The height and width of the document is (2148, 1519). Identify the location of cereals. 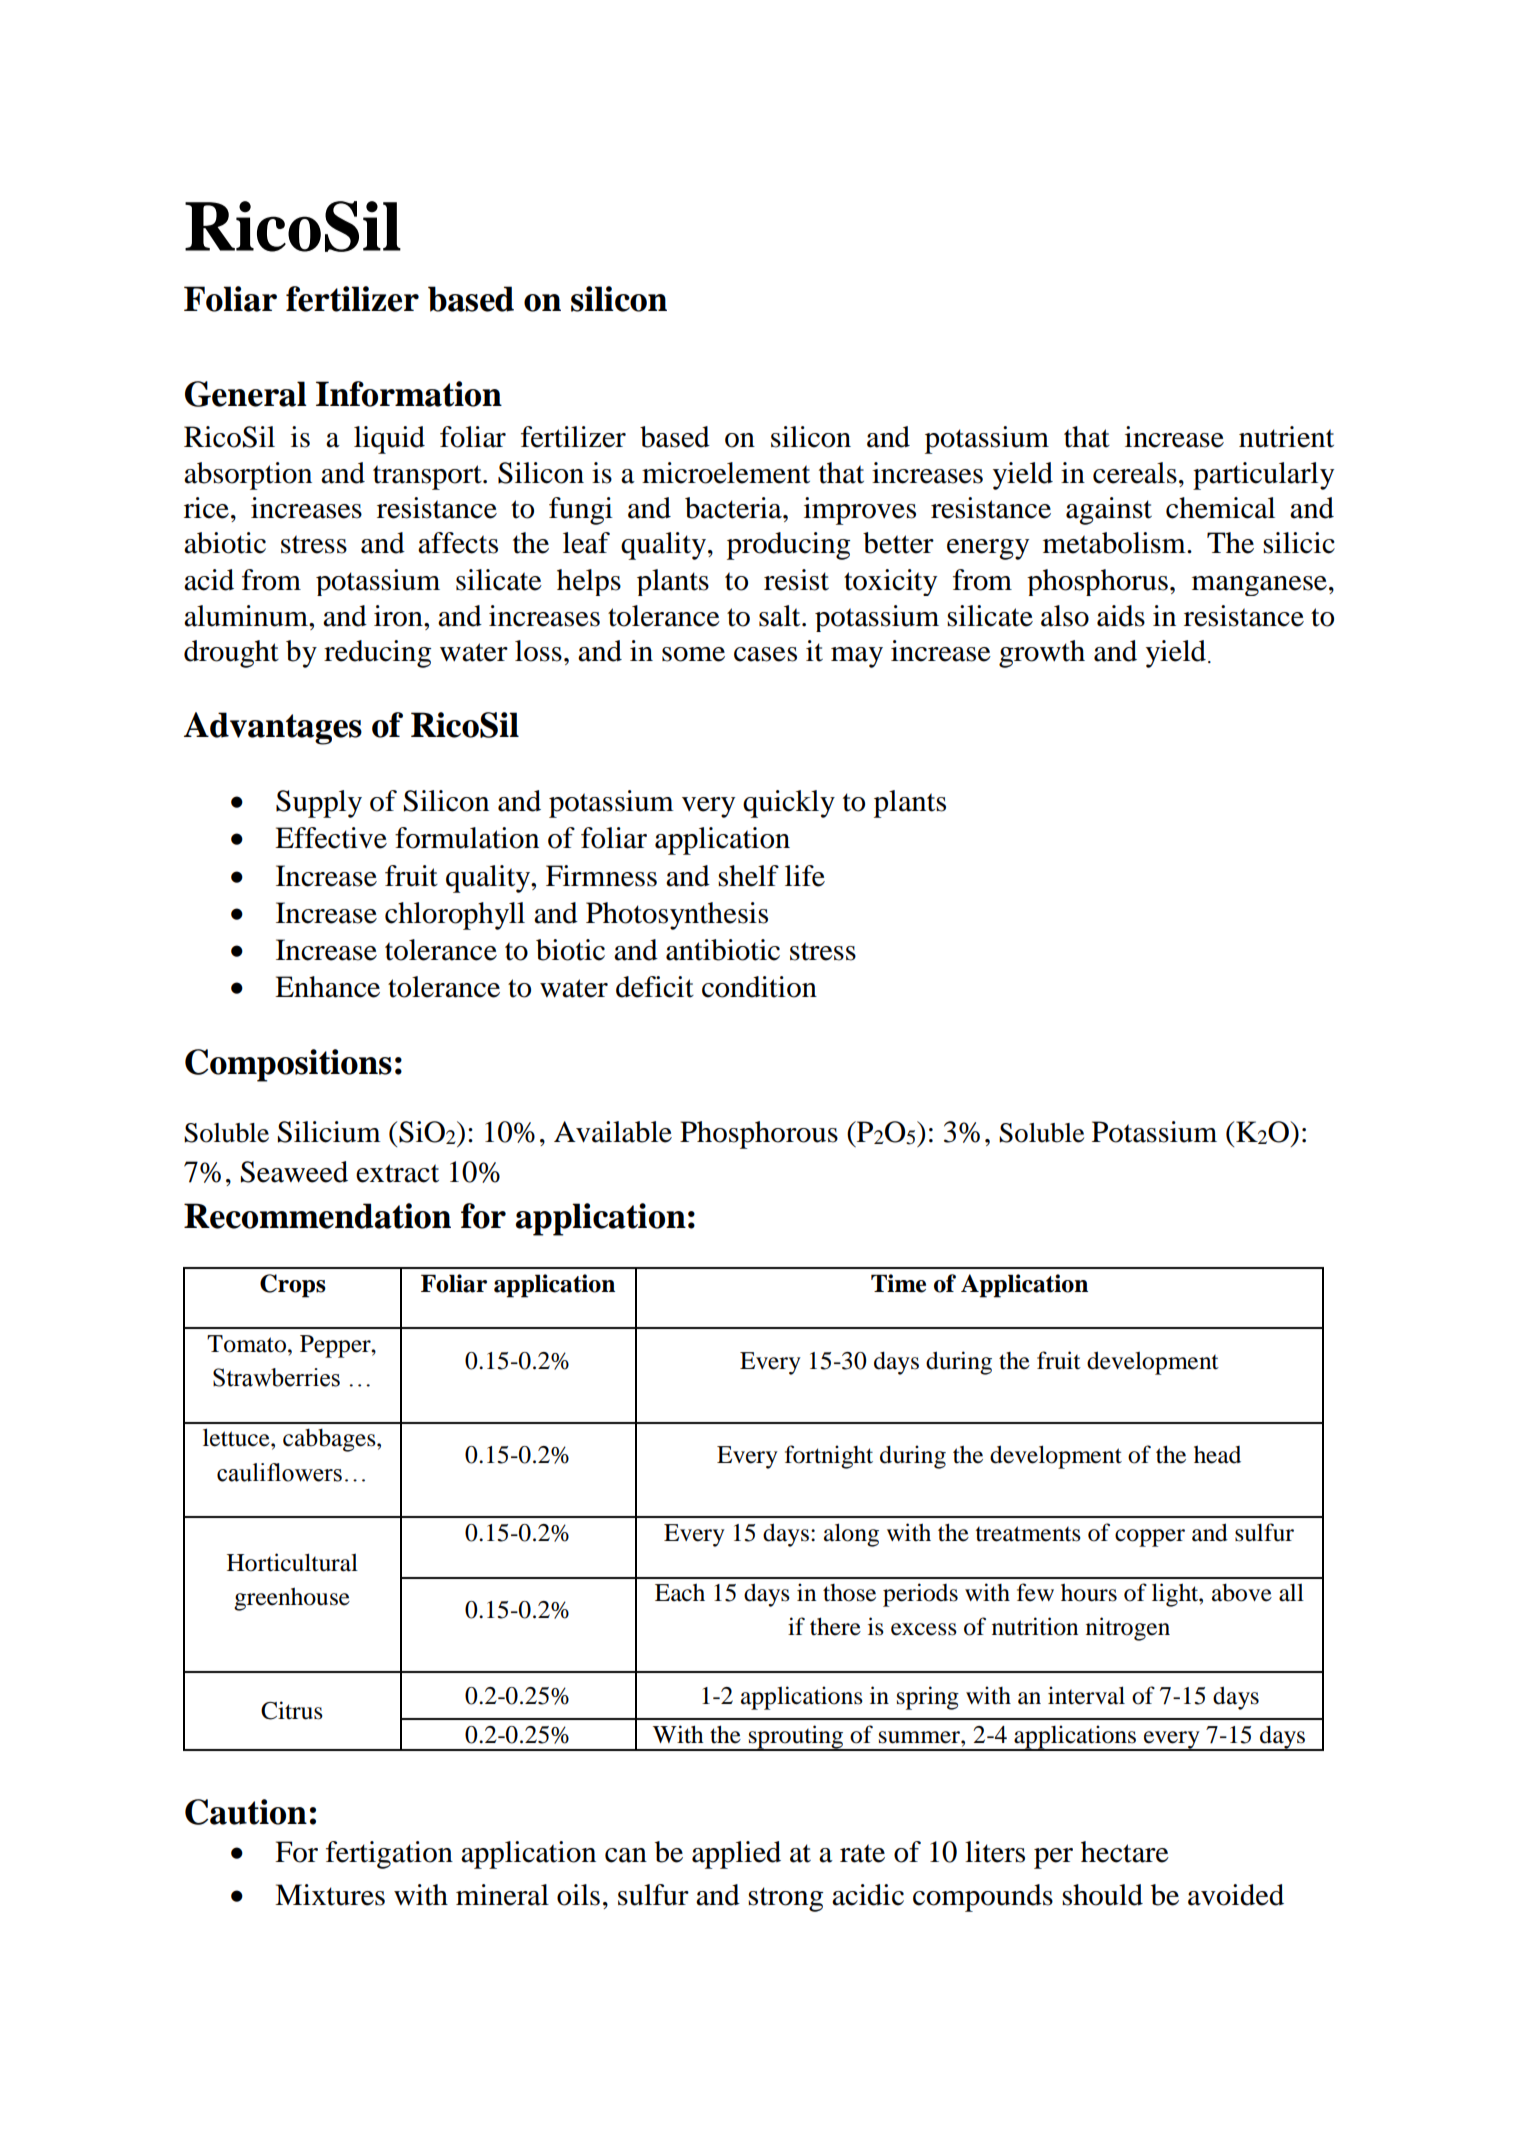
(1135, 473).
